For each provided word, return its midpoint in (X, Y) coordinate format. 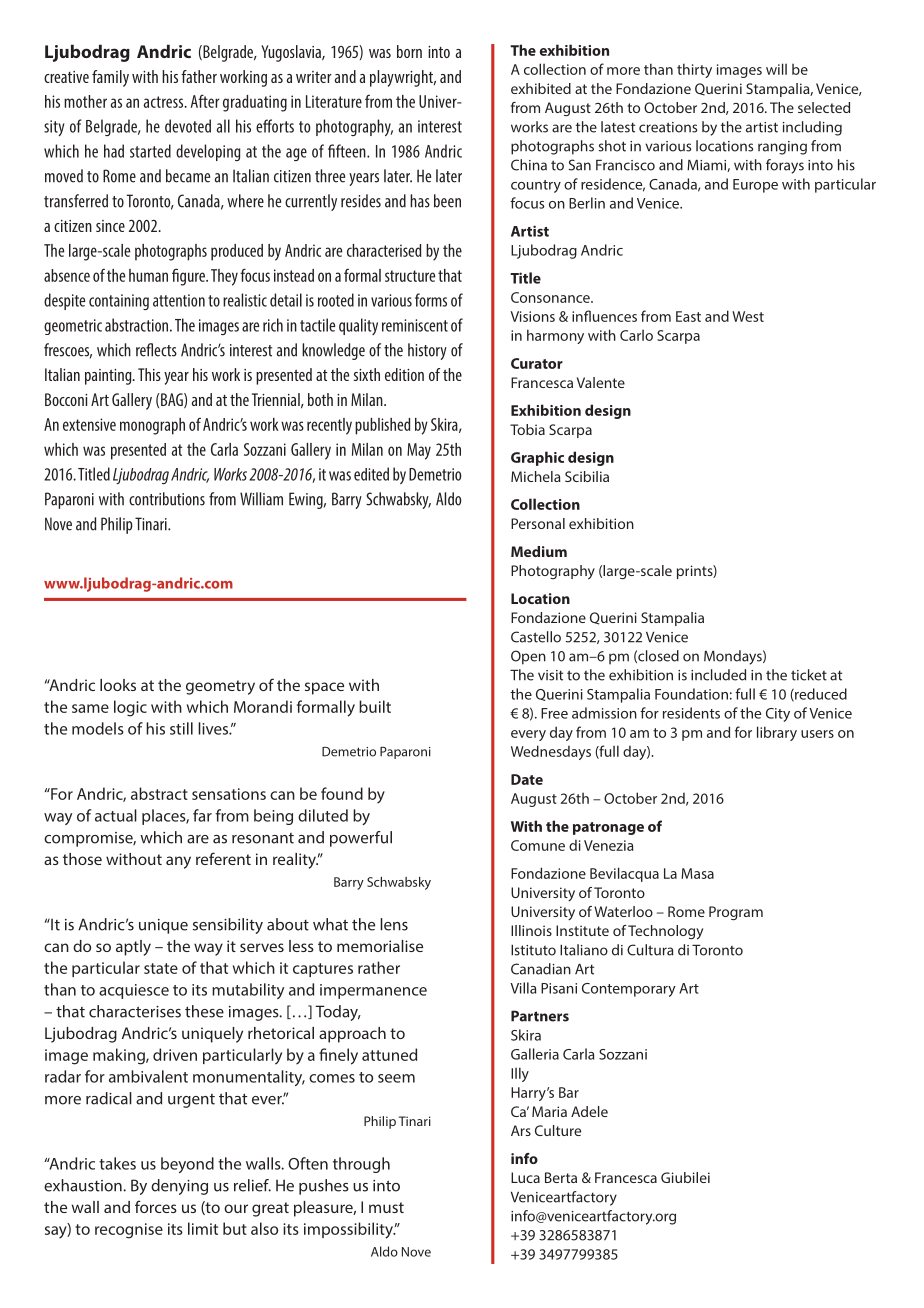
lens (394, 924)
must (386, 1207)
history (427, 351)
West (748, 316)
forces (156, 1206)
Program (736, 913)
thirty (694, 70)
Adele (589, 1111)
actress (164, 102)
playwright (403, 78)
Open (528, 657)
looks (118, 685)
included (718, 675)
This (149, 374)
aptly (133, 948)
